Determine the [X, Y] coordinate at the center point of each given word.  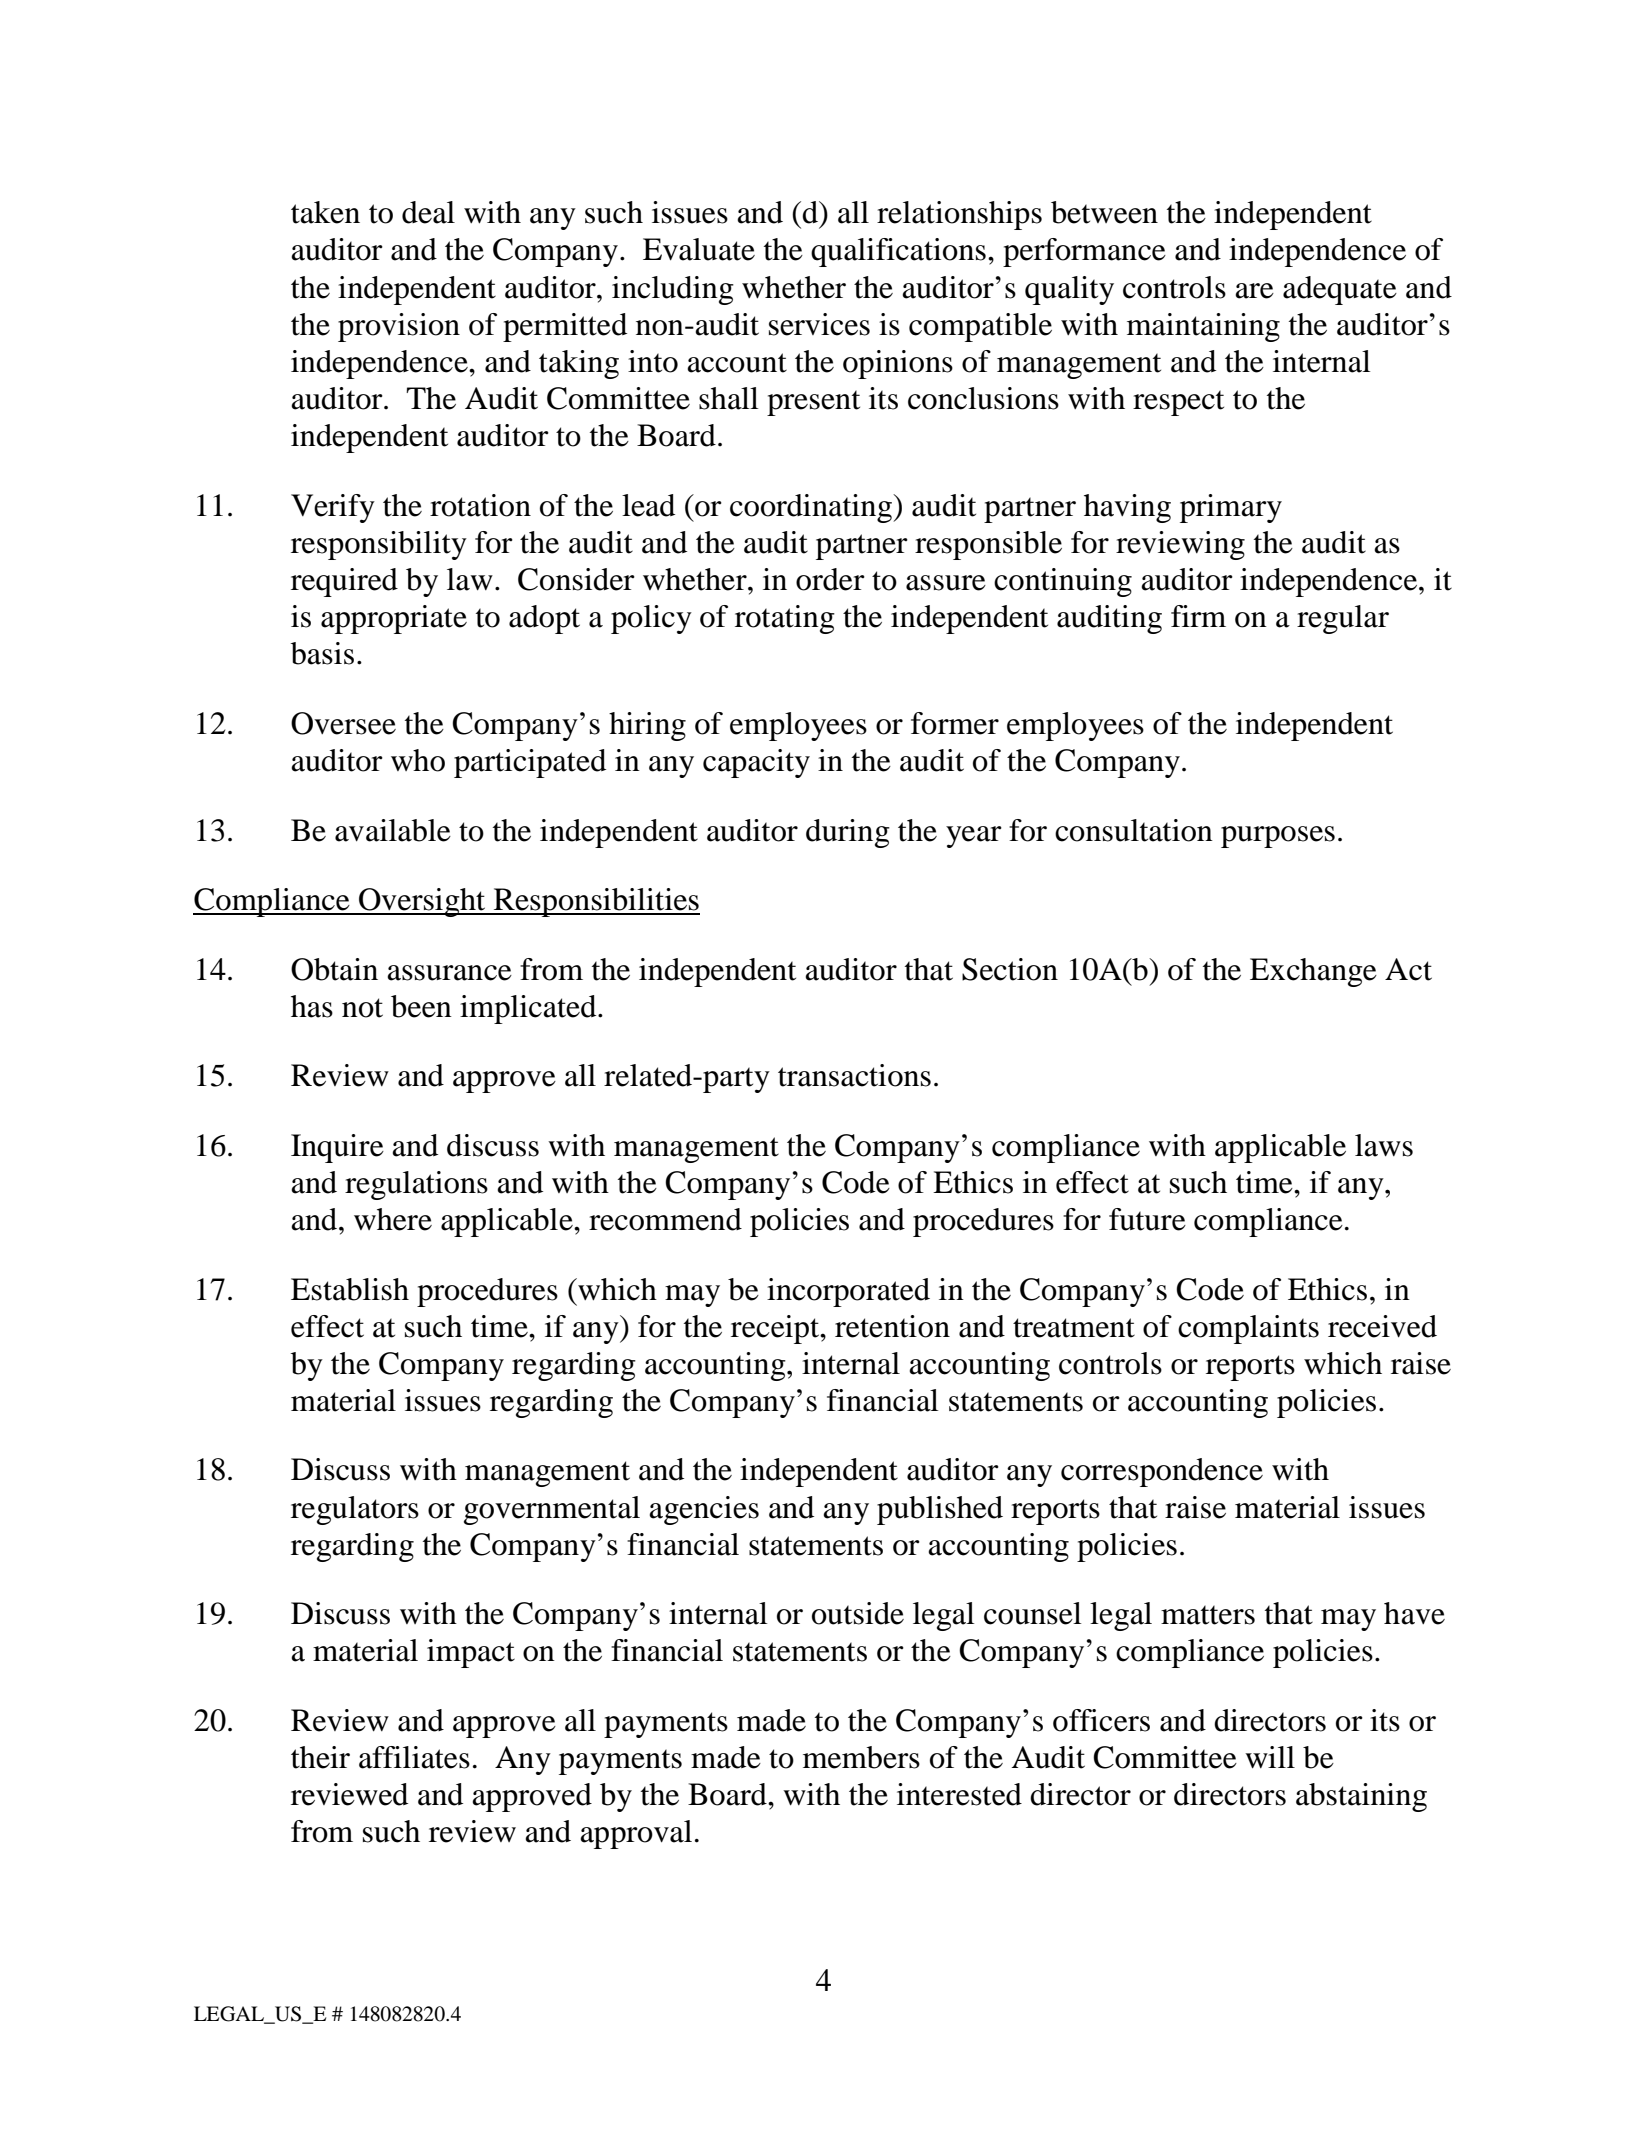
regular [1343, 619]
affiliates [414, 1757]
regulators [355, 1510]
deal [428, 212]
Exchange [1313, 972]
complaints [1248, 1329]
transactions [854, 1075]
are [1254, 291]
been [421, 1006]
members [861, 1757]
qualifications [898, 252]
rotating [785, 619]
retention [892, 1326]
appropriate [394, 619]
